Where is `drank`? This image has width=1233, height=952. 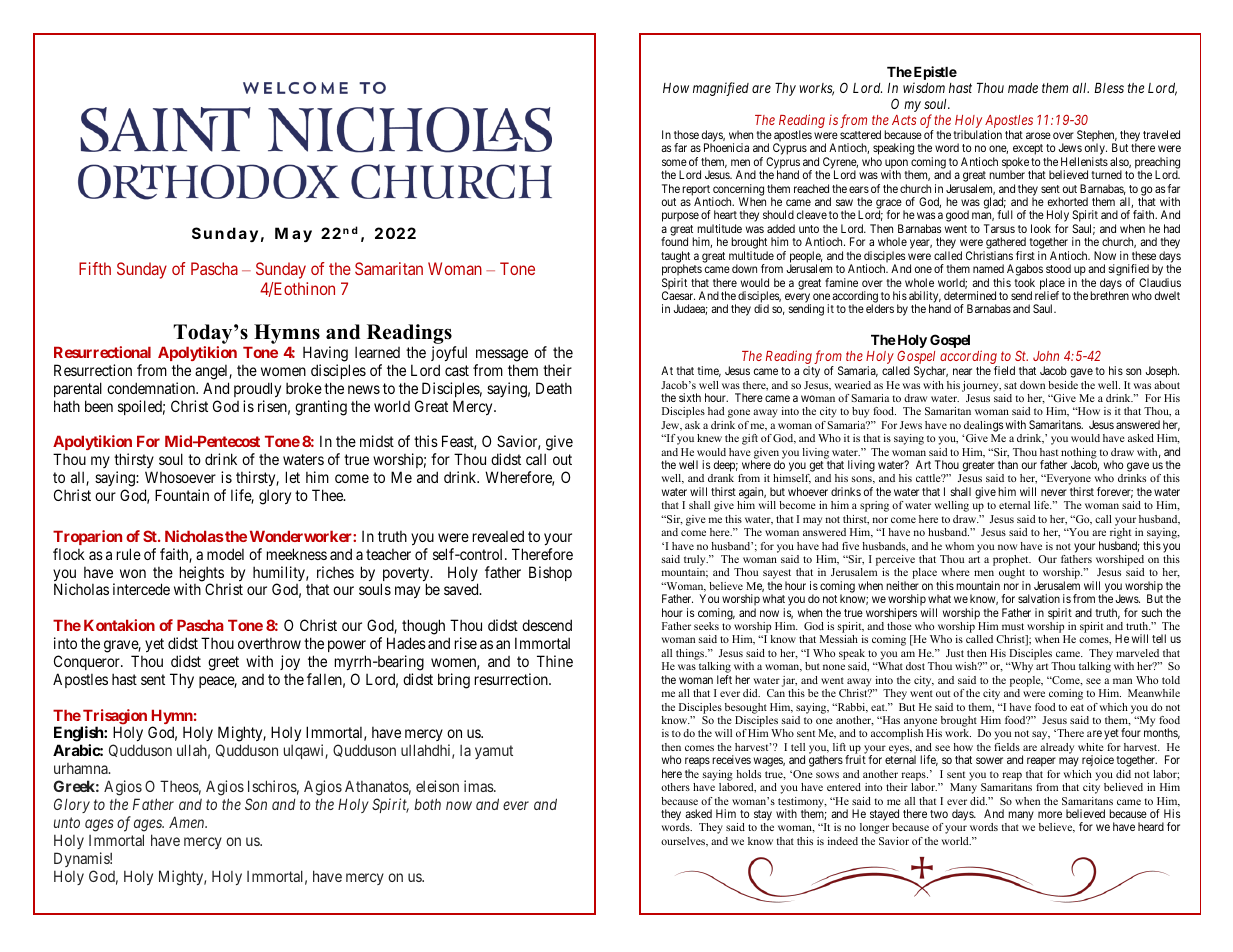
drank is located at coordinates (721, 478).
